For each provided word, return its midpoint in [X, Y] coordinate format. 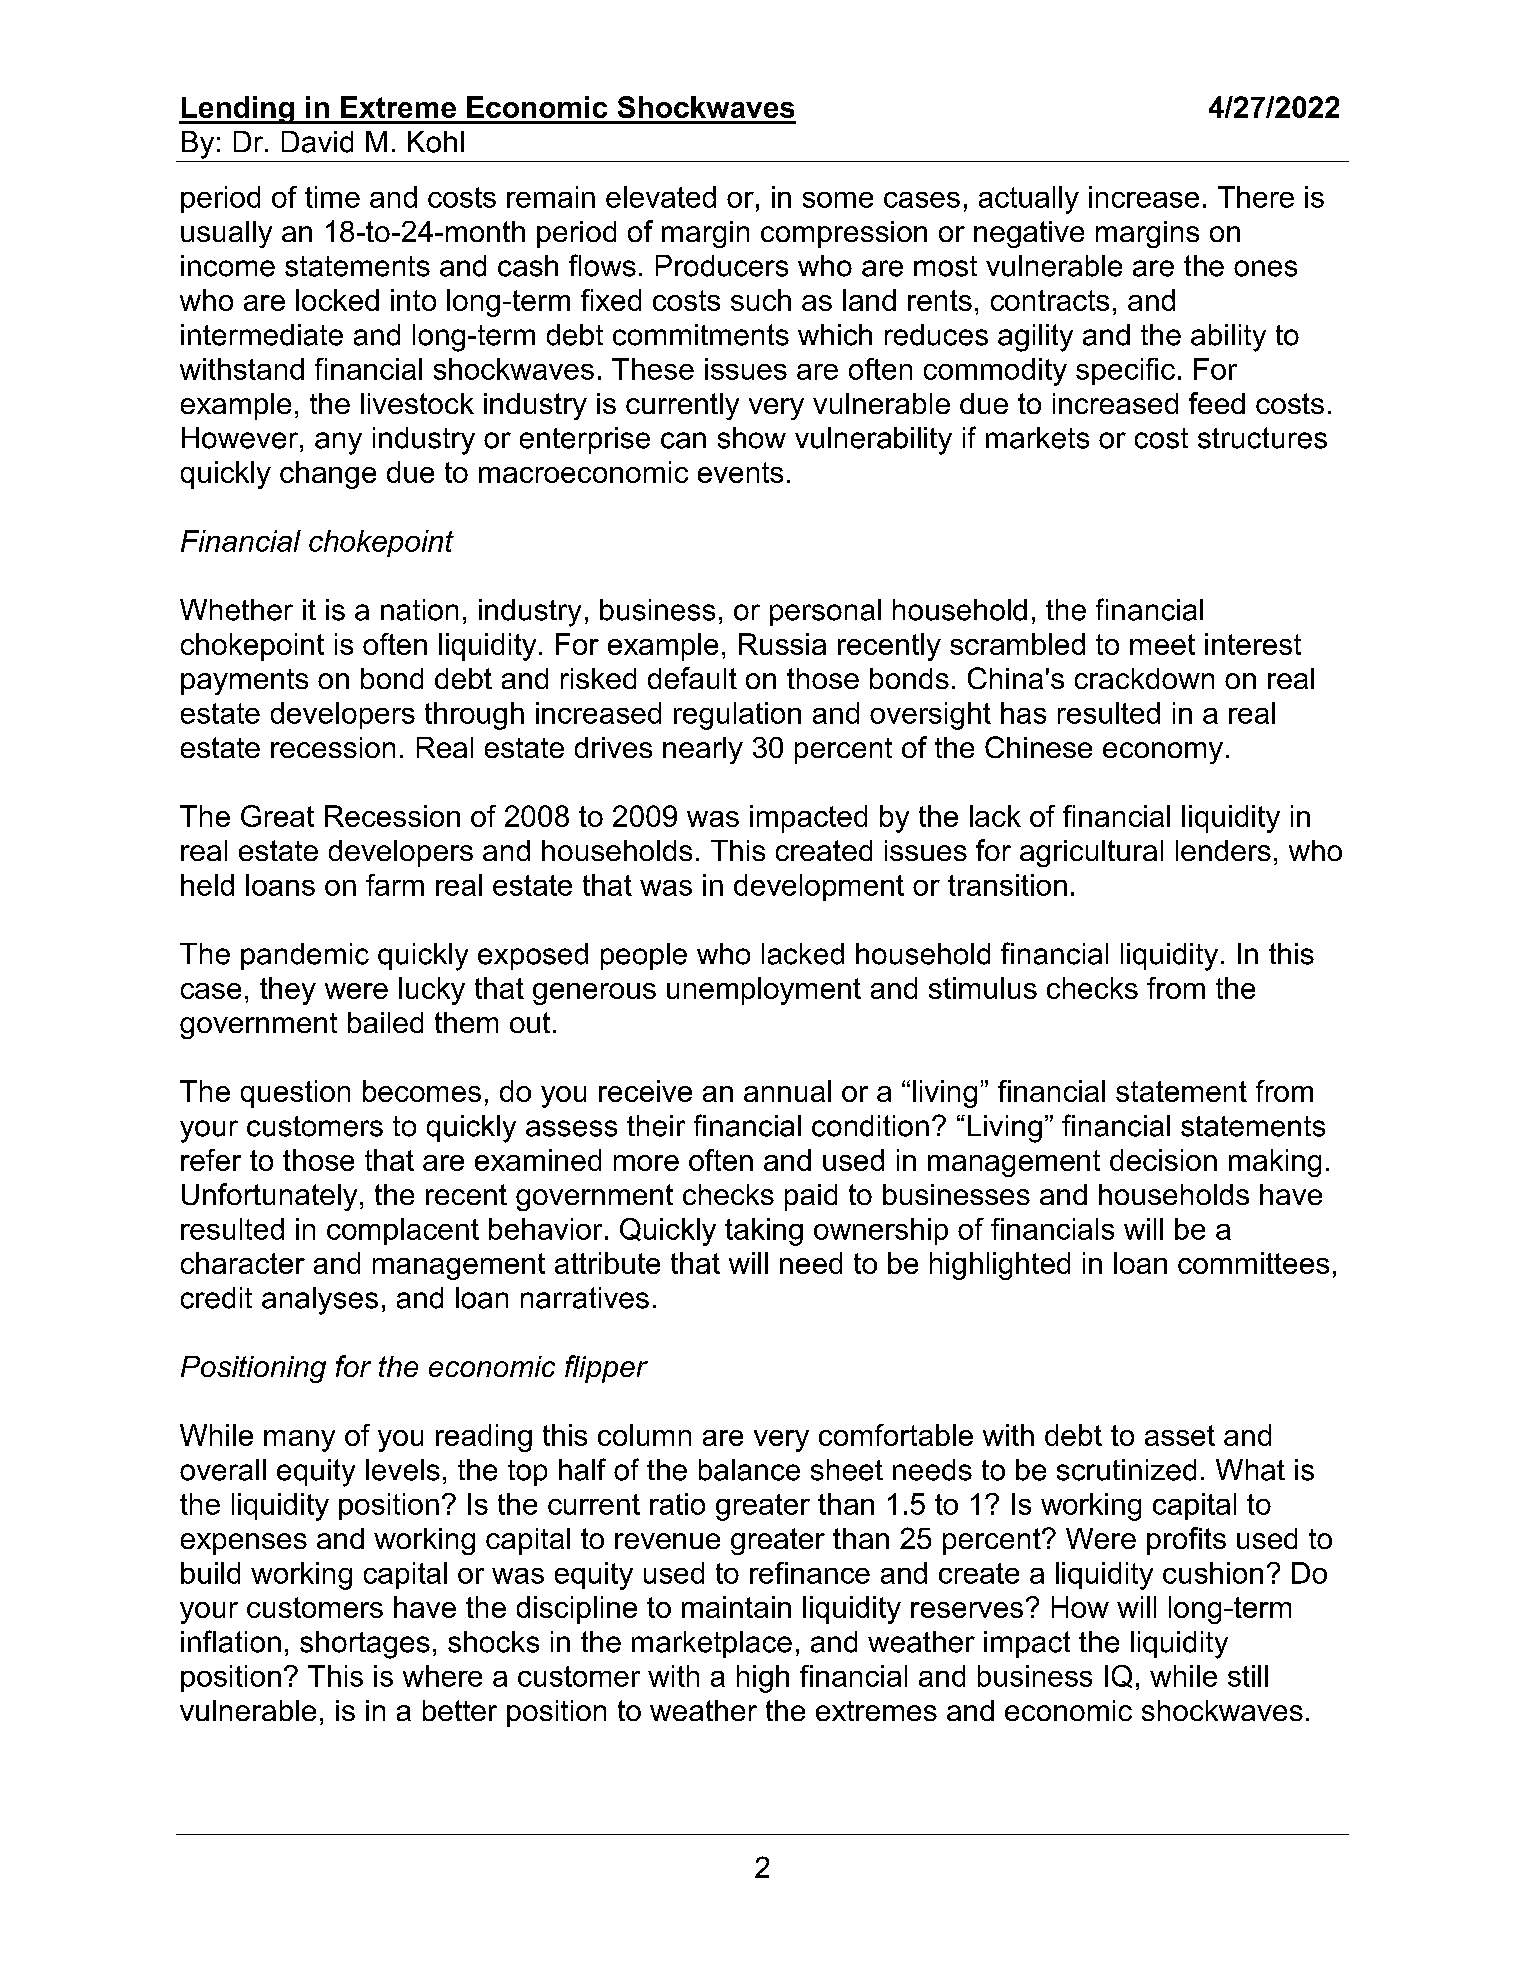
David [317, 142]
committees [1253, 1263]
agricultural [1091, 853]
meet [1162, 644]
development [819, 887]
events [740, 472]
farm [395, 885]
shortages [365, 1645]
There [1256, 197]
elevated [661, 197]
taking [764, 1232]
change [328, 475]
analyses [320, 1301]
